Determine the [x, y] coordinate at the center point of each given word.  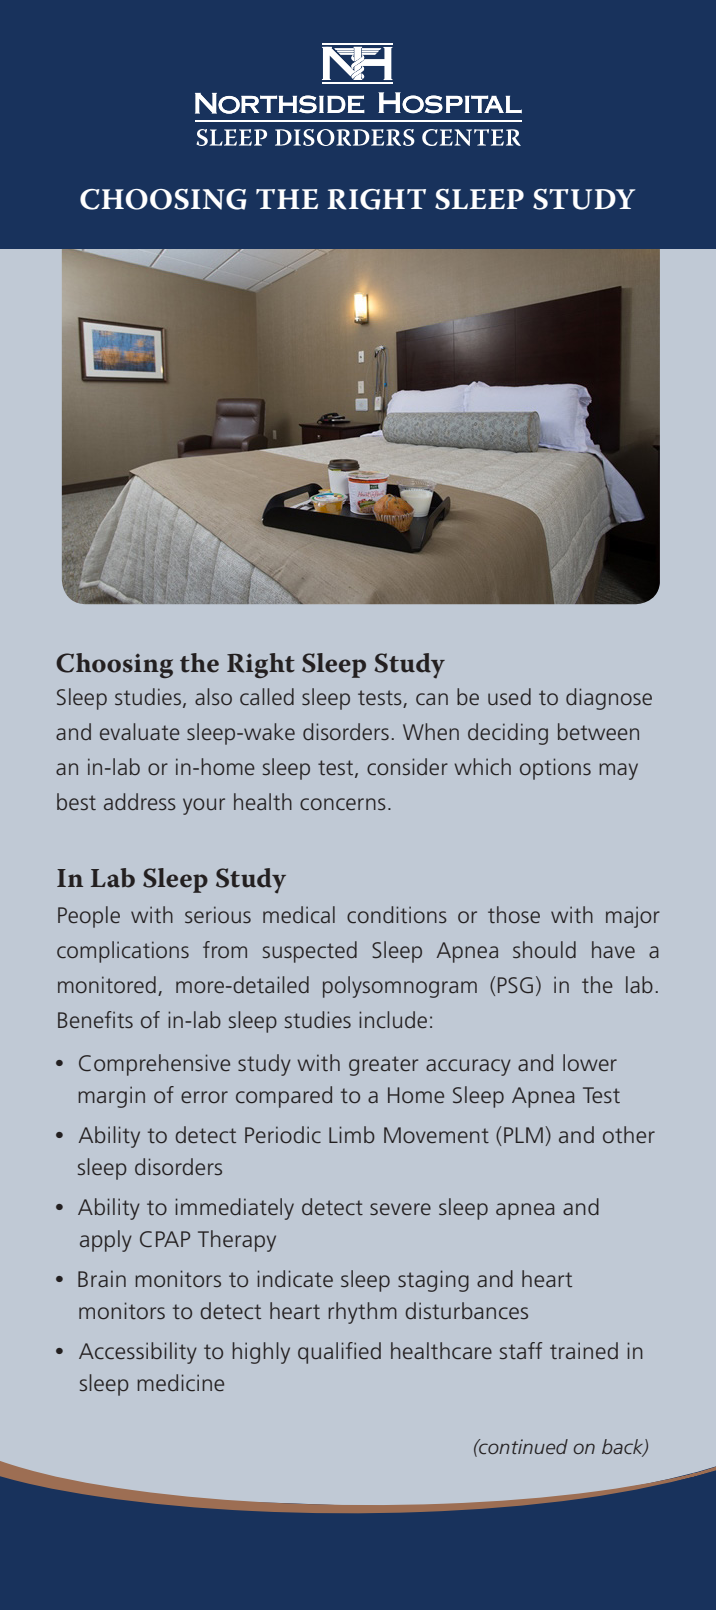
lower [590, 1062]
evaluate [140, 731]
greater [383, 1066]
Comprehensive [154, 1065]
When [431, 731]
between [598, 731]
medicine [180, 1382]
